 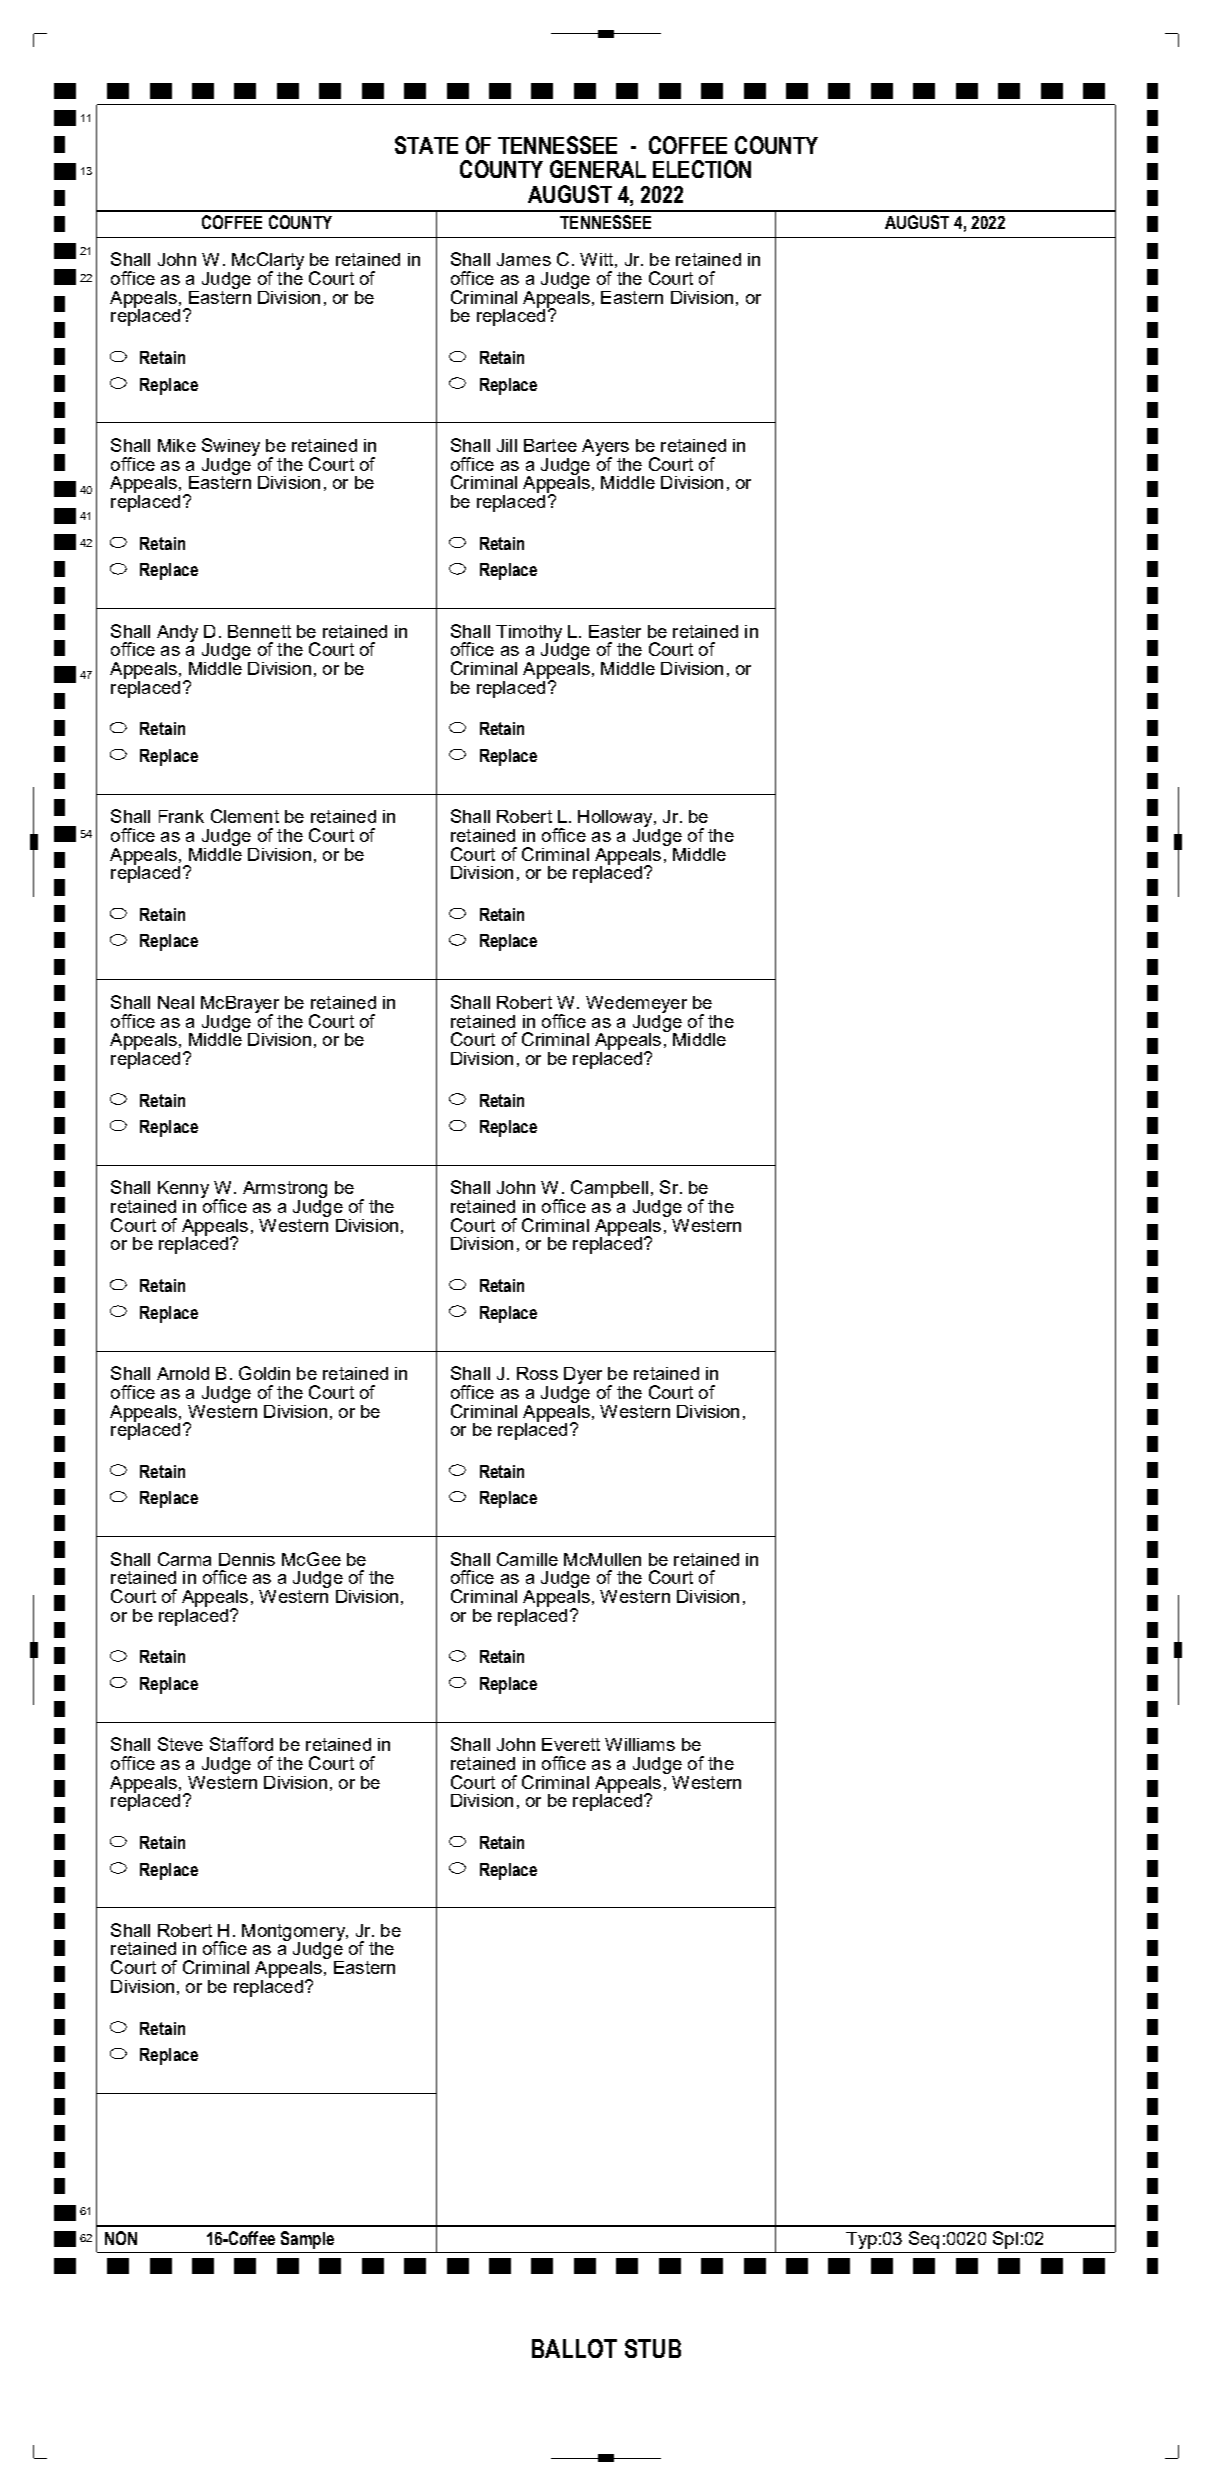 I want to click on BALLOT, so click(x=574, y=2348).
